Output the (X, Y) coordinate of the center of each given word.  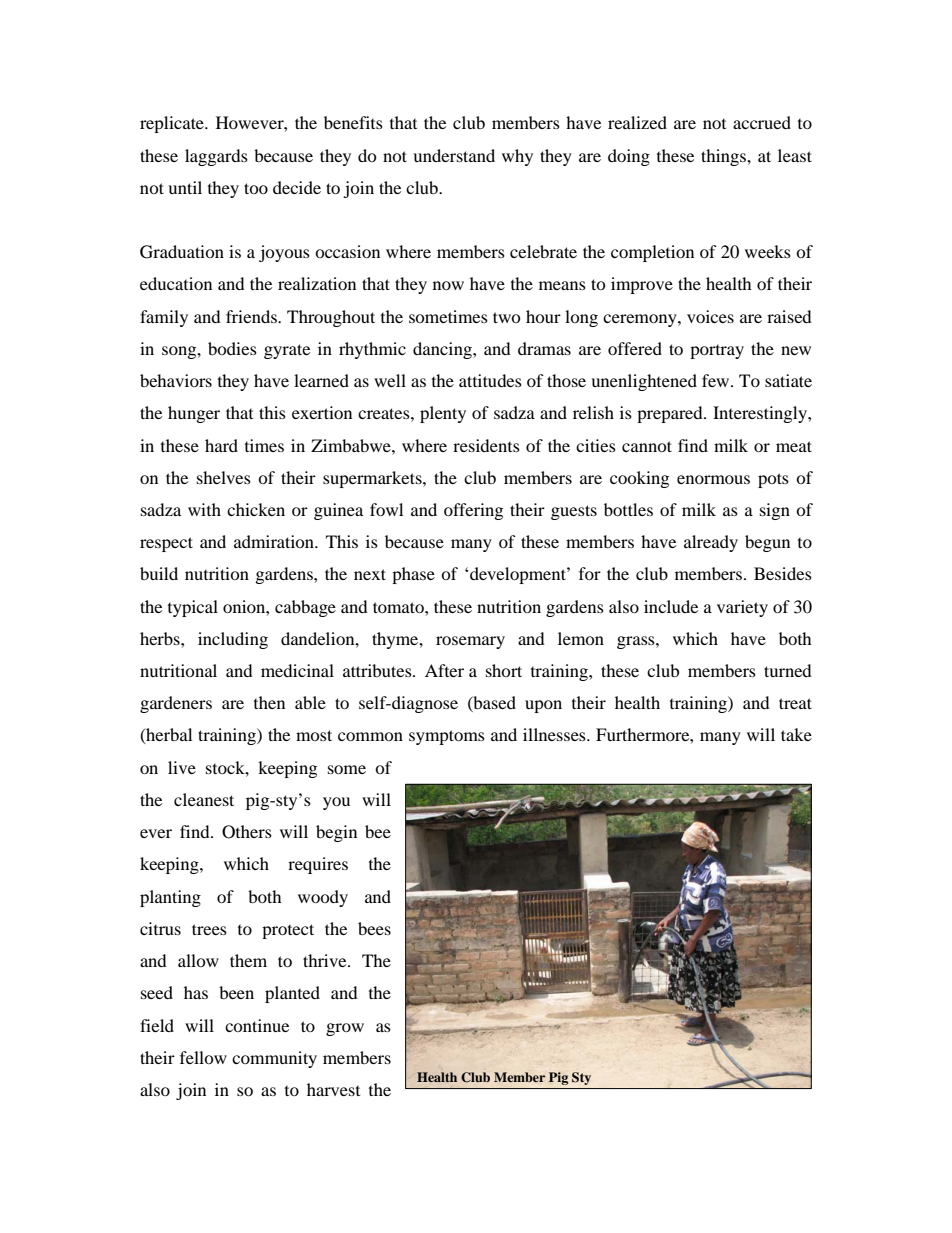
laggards (216, 157)
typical (193, 608)
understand (454, 155)
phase (413, 575)
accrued (762, 122)
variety (742, 608)
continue (257, 1025)
